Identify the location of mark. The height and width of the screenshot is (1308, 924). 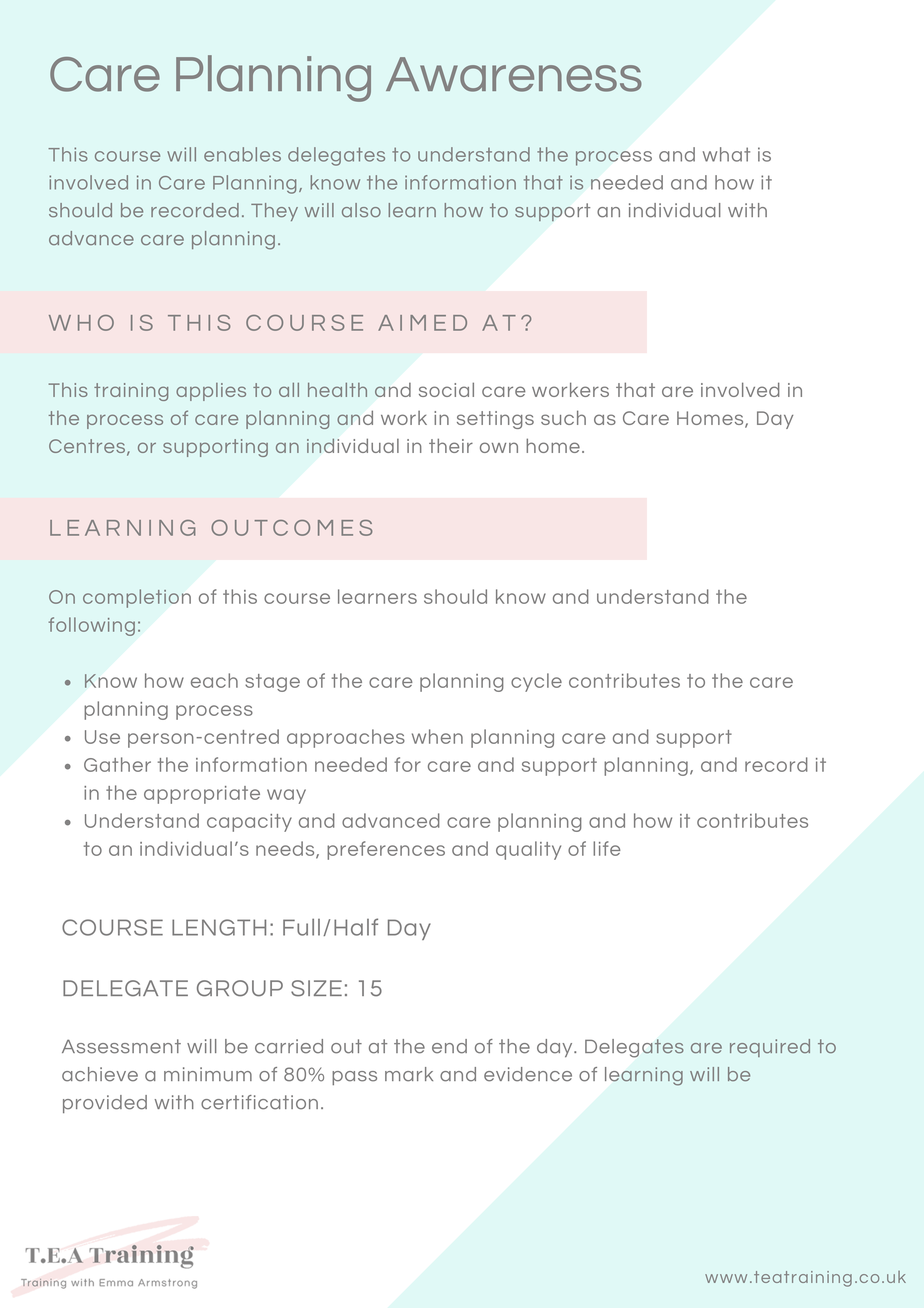
(409, 1074).
